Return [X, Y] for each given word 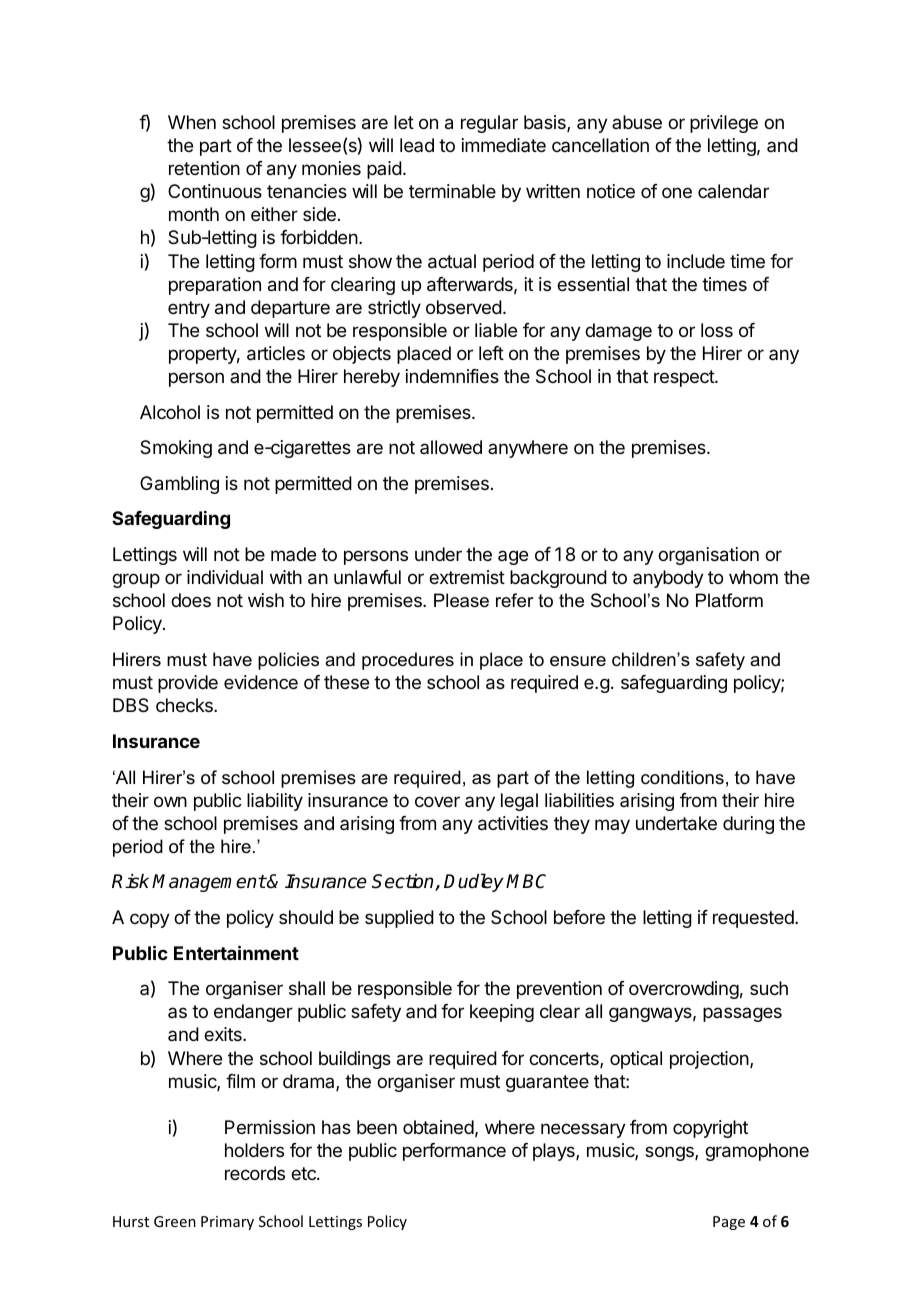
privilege [724, 124]
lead [417, 145]
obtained [438, 1127]
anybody [668, 579]
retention [204, 168]
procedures [408, 661]
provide [188, 684]
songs [670, 1153]
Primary [227, 1223]
